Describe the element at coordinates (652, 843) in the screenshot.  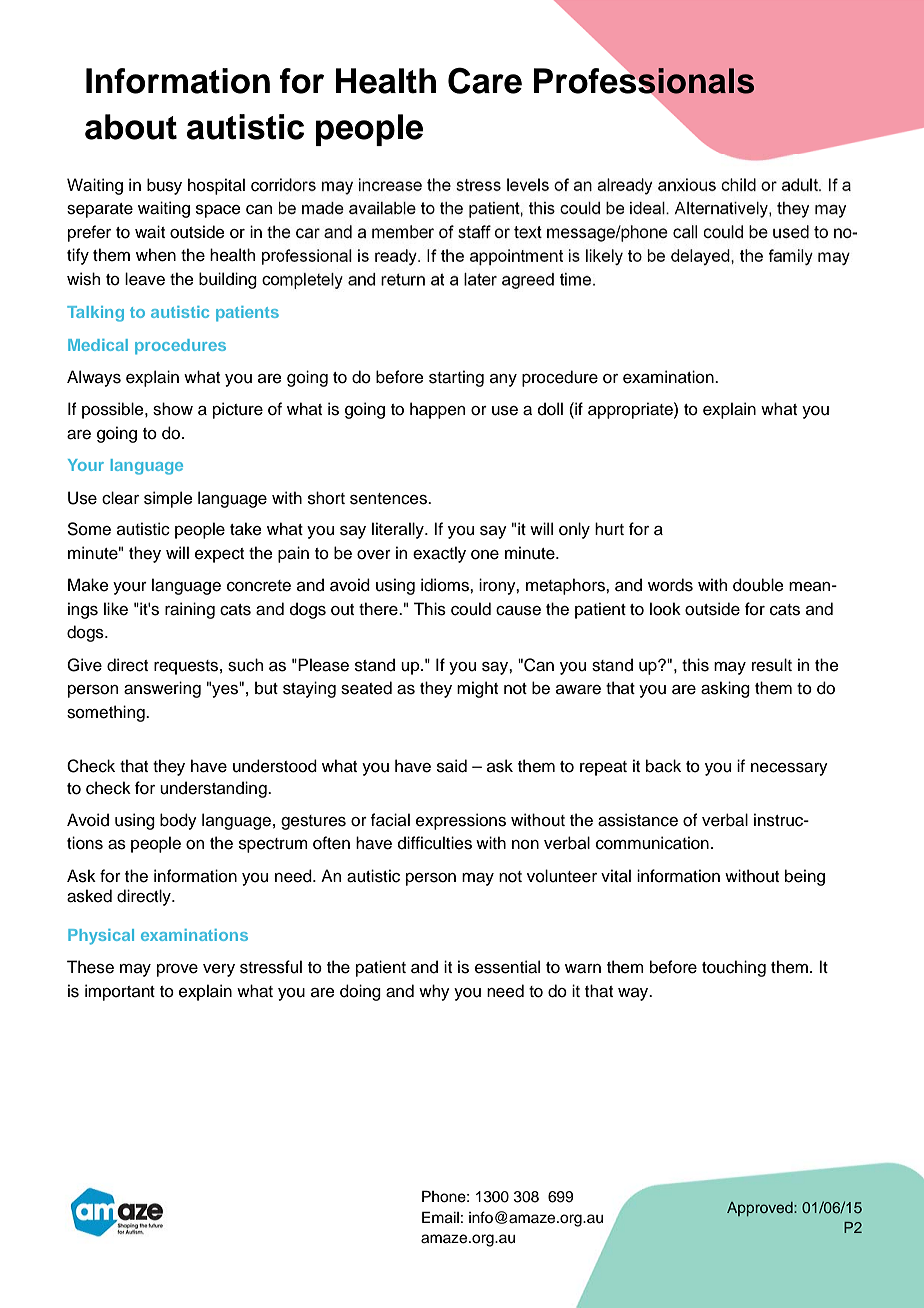
I see `communication` at that location.
